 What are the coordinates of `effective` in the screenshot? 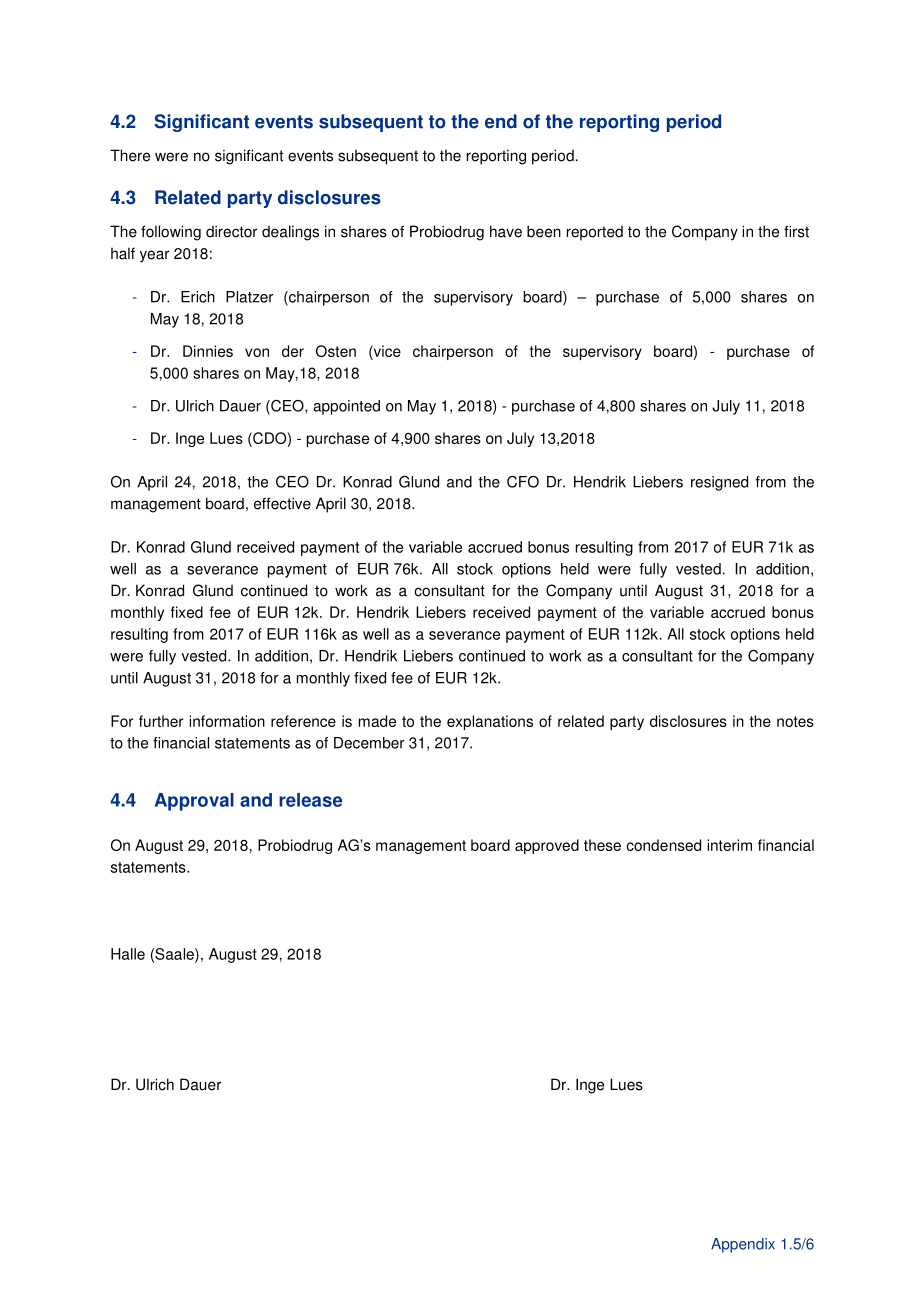 It's located at (282, 503).
